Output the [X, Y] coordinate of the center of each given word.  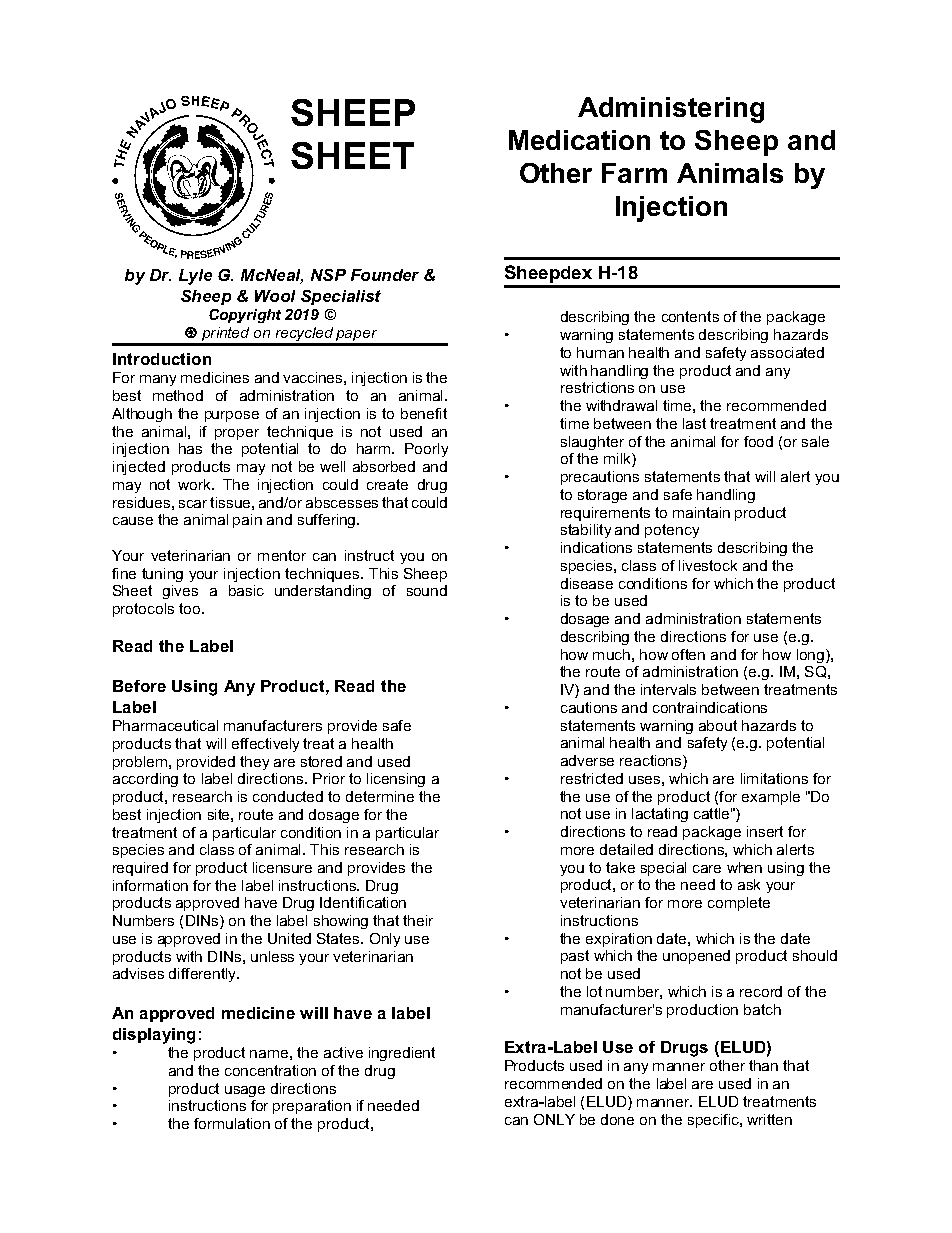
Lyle [195, 277]
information [150, 885]
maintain [701, 512]
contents [690, 316]
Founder [385, 275]
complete [739, 904]
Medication [579, 140]
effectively [265, 745]
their [418, 920]
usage [245, 1091]
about [718, 725]
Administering [671, 110]
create [387, 484]
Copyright [245, 316]
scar [193, 504]
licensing [396, 780]
